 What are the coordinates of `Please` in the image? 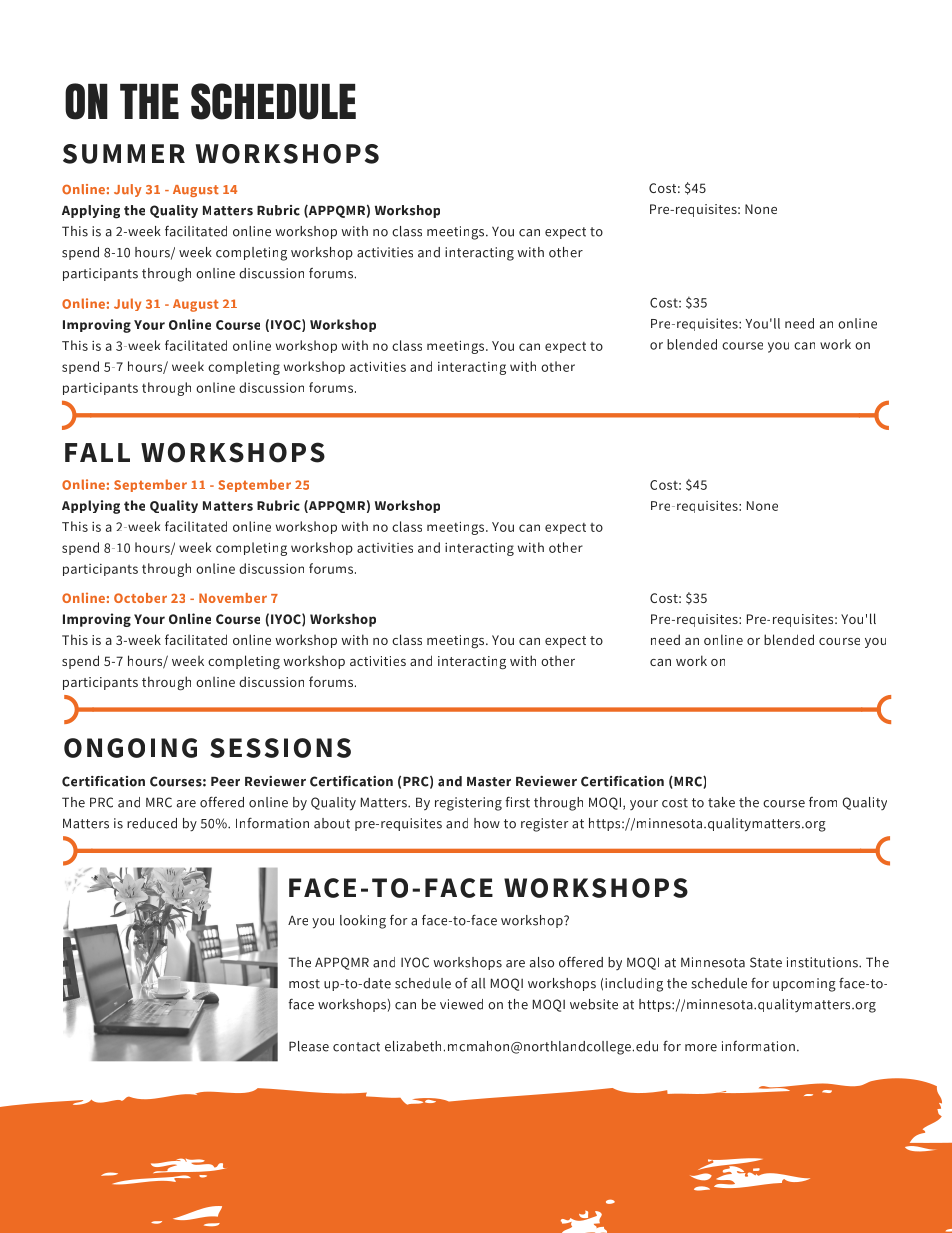 It's located at (309, 1046).
